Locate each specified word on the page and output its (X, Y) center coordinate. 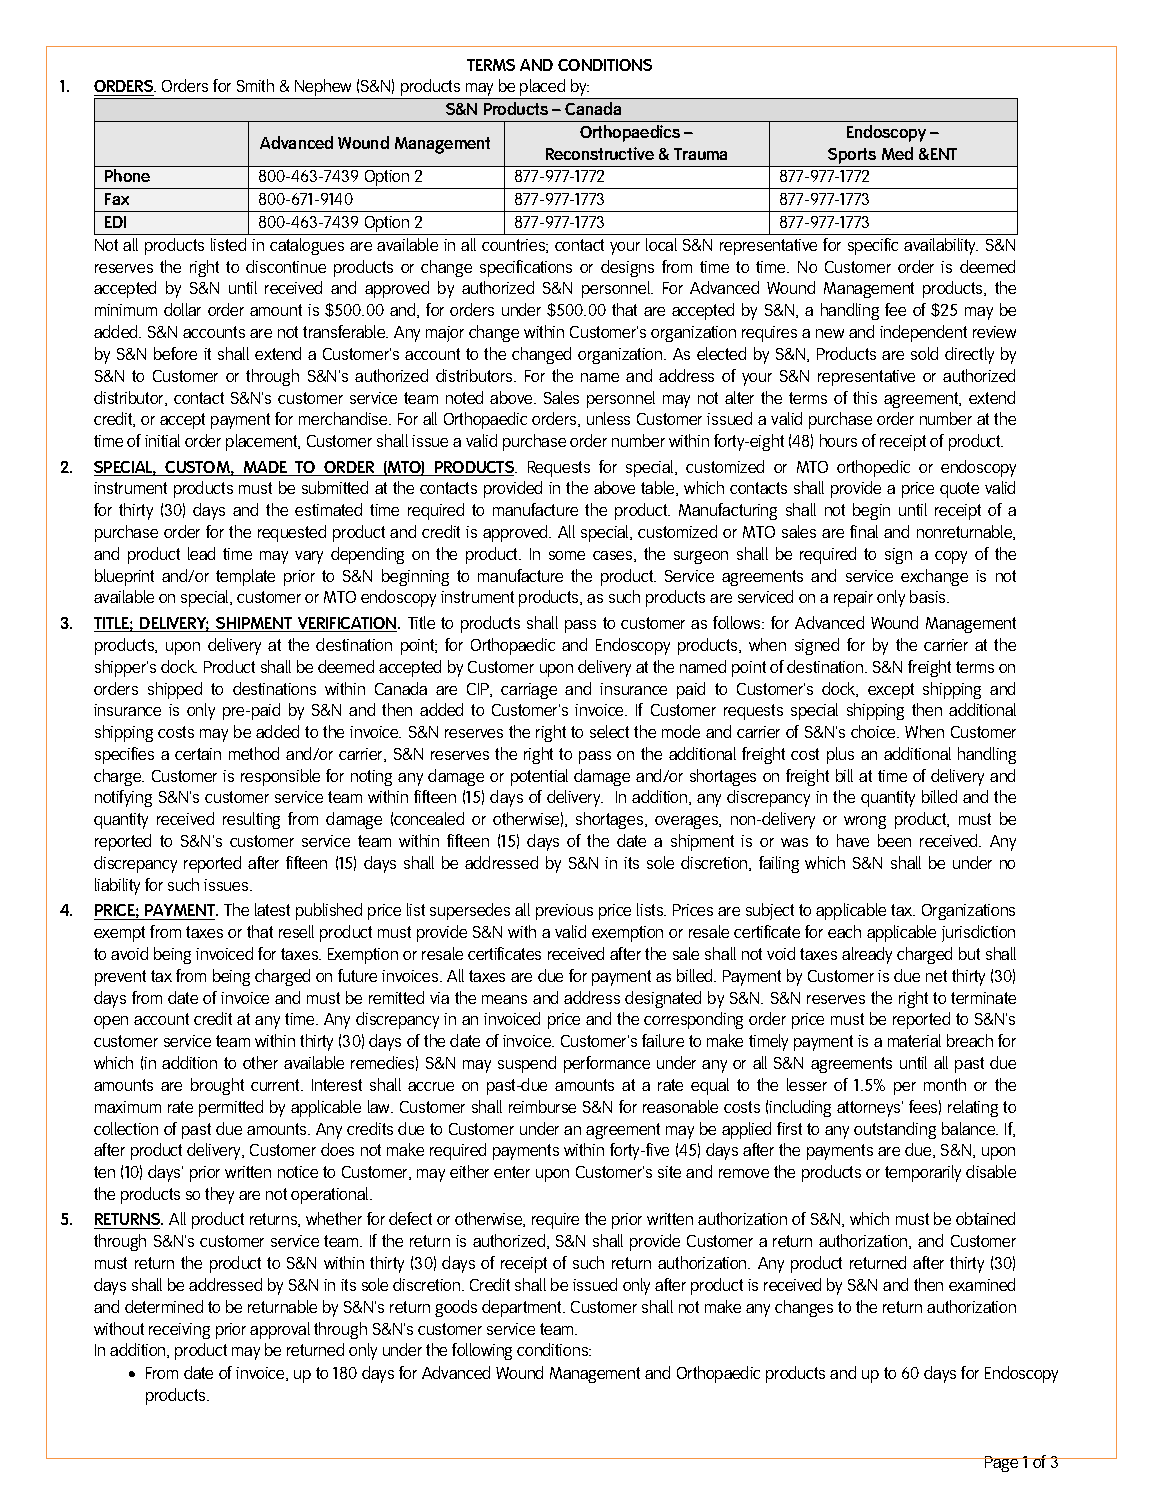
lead (201, 553)
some (567, 555)
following (482, 1351)
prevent (120, 978)
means (504, 999)
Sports (852, 156)
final (864, 531)
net (936, 976)
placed (543, 89)
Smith (255, 85)
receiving (179, 1331)
